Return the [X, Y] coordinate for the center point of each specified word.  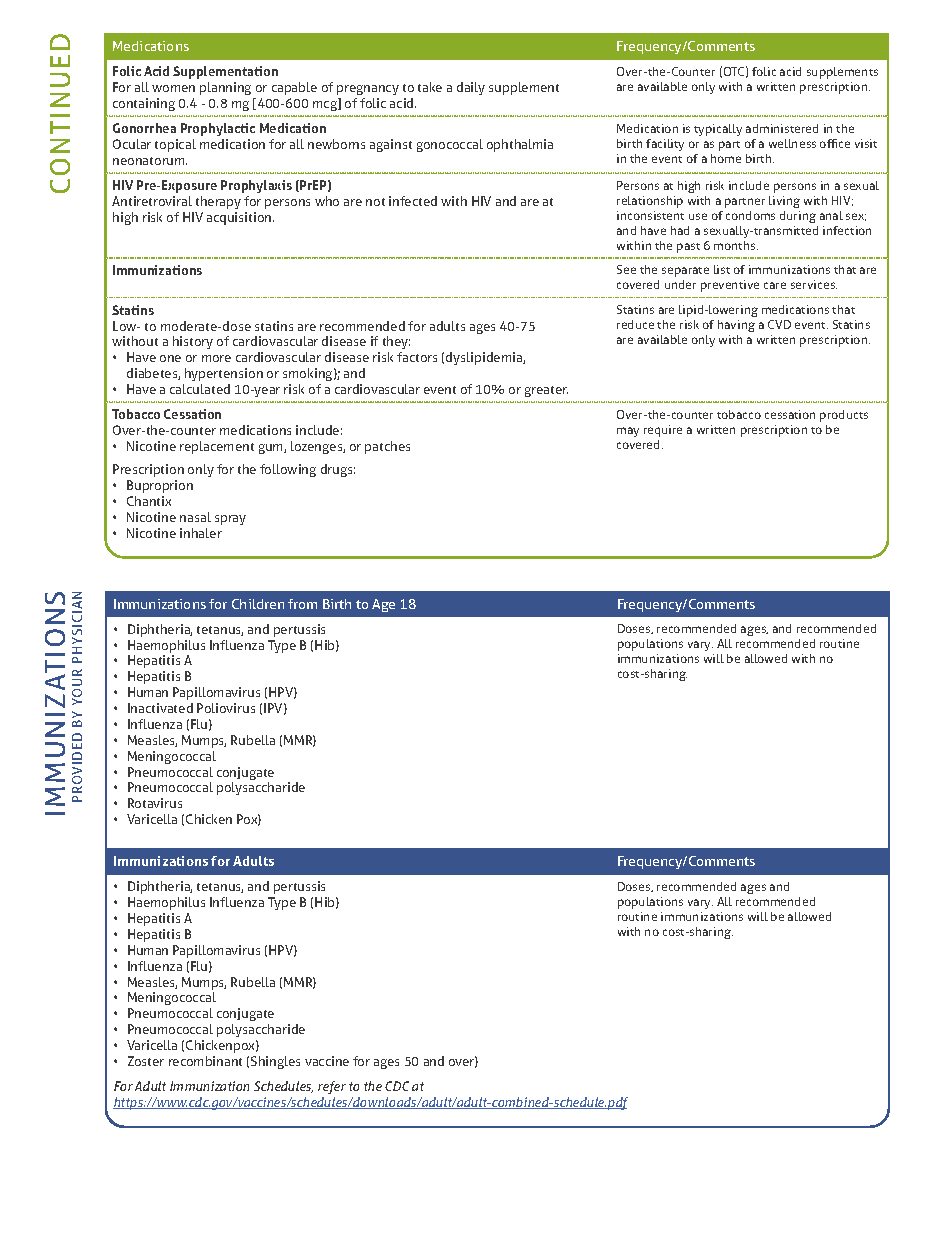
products [844, 416]
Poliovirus [226, 708]
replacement [217, 447]
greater [546, 391]
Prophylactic [218, 131]
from [302, 604]
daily [471, 88]
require [663, 431]
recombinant [205, 1061]
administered [782, 128]
